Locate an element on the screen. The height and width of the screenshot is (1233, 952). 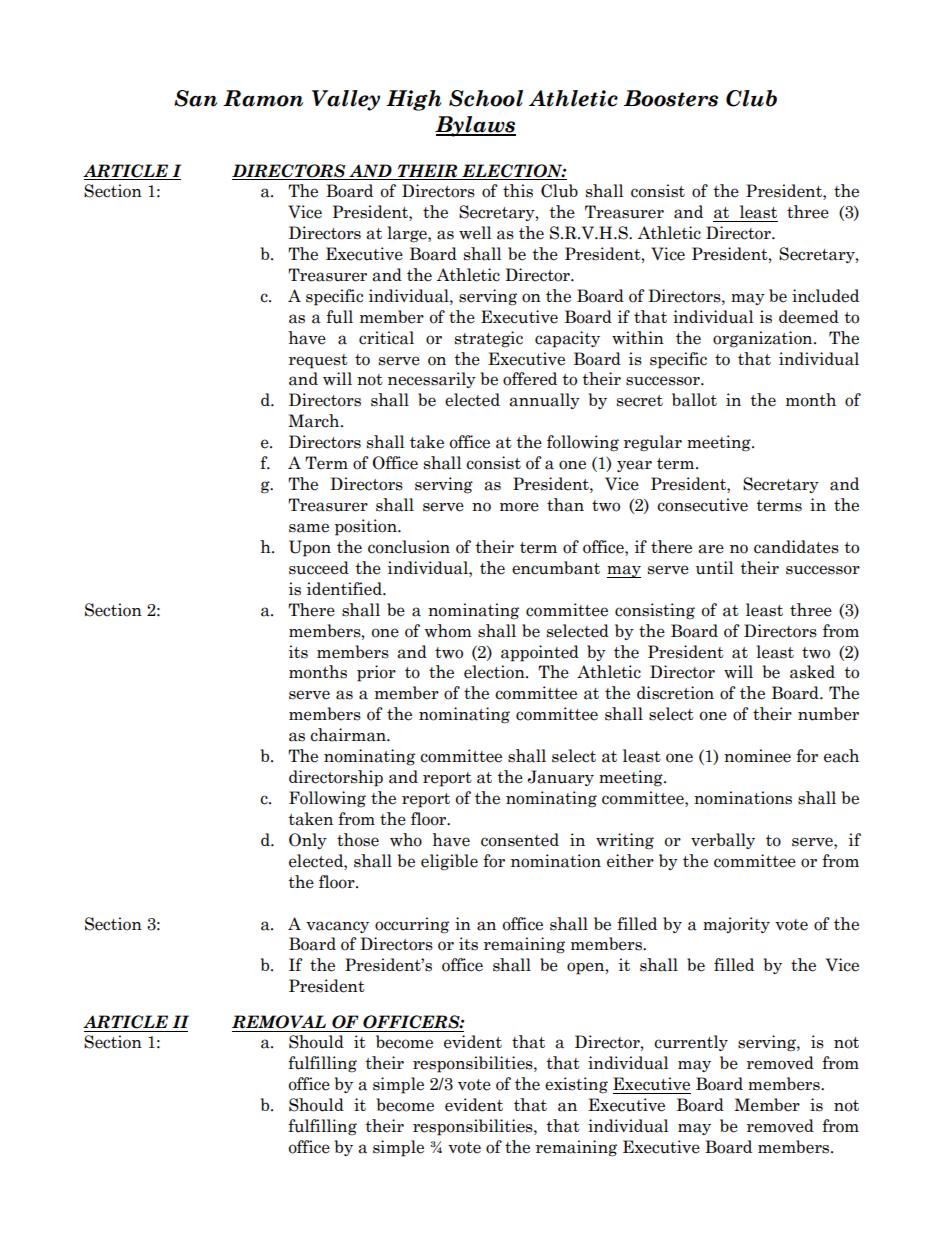
full is located at coordinates (339, 317).
